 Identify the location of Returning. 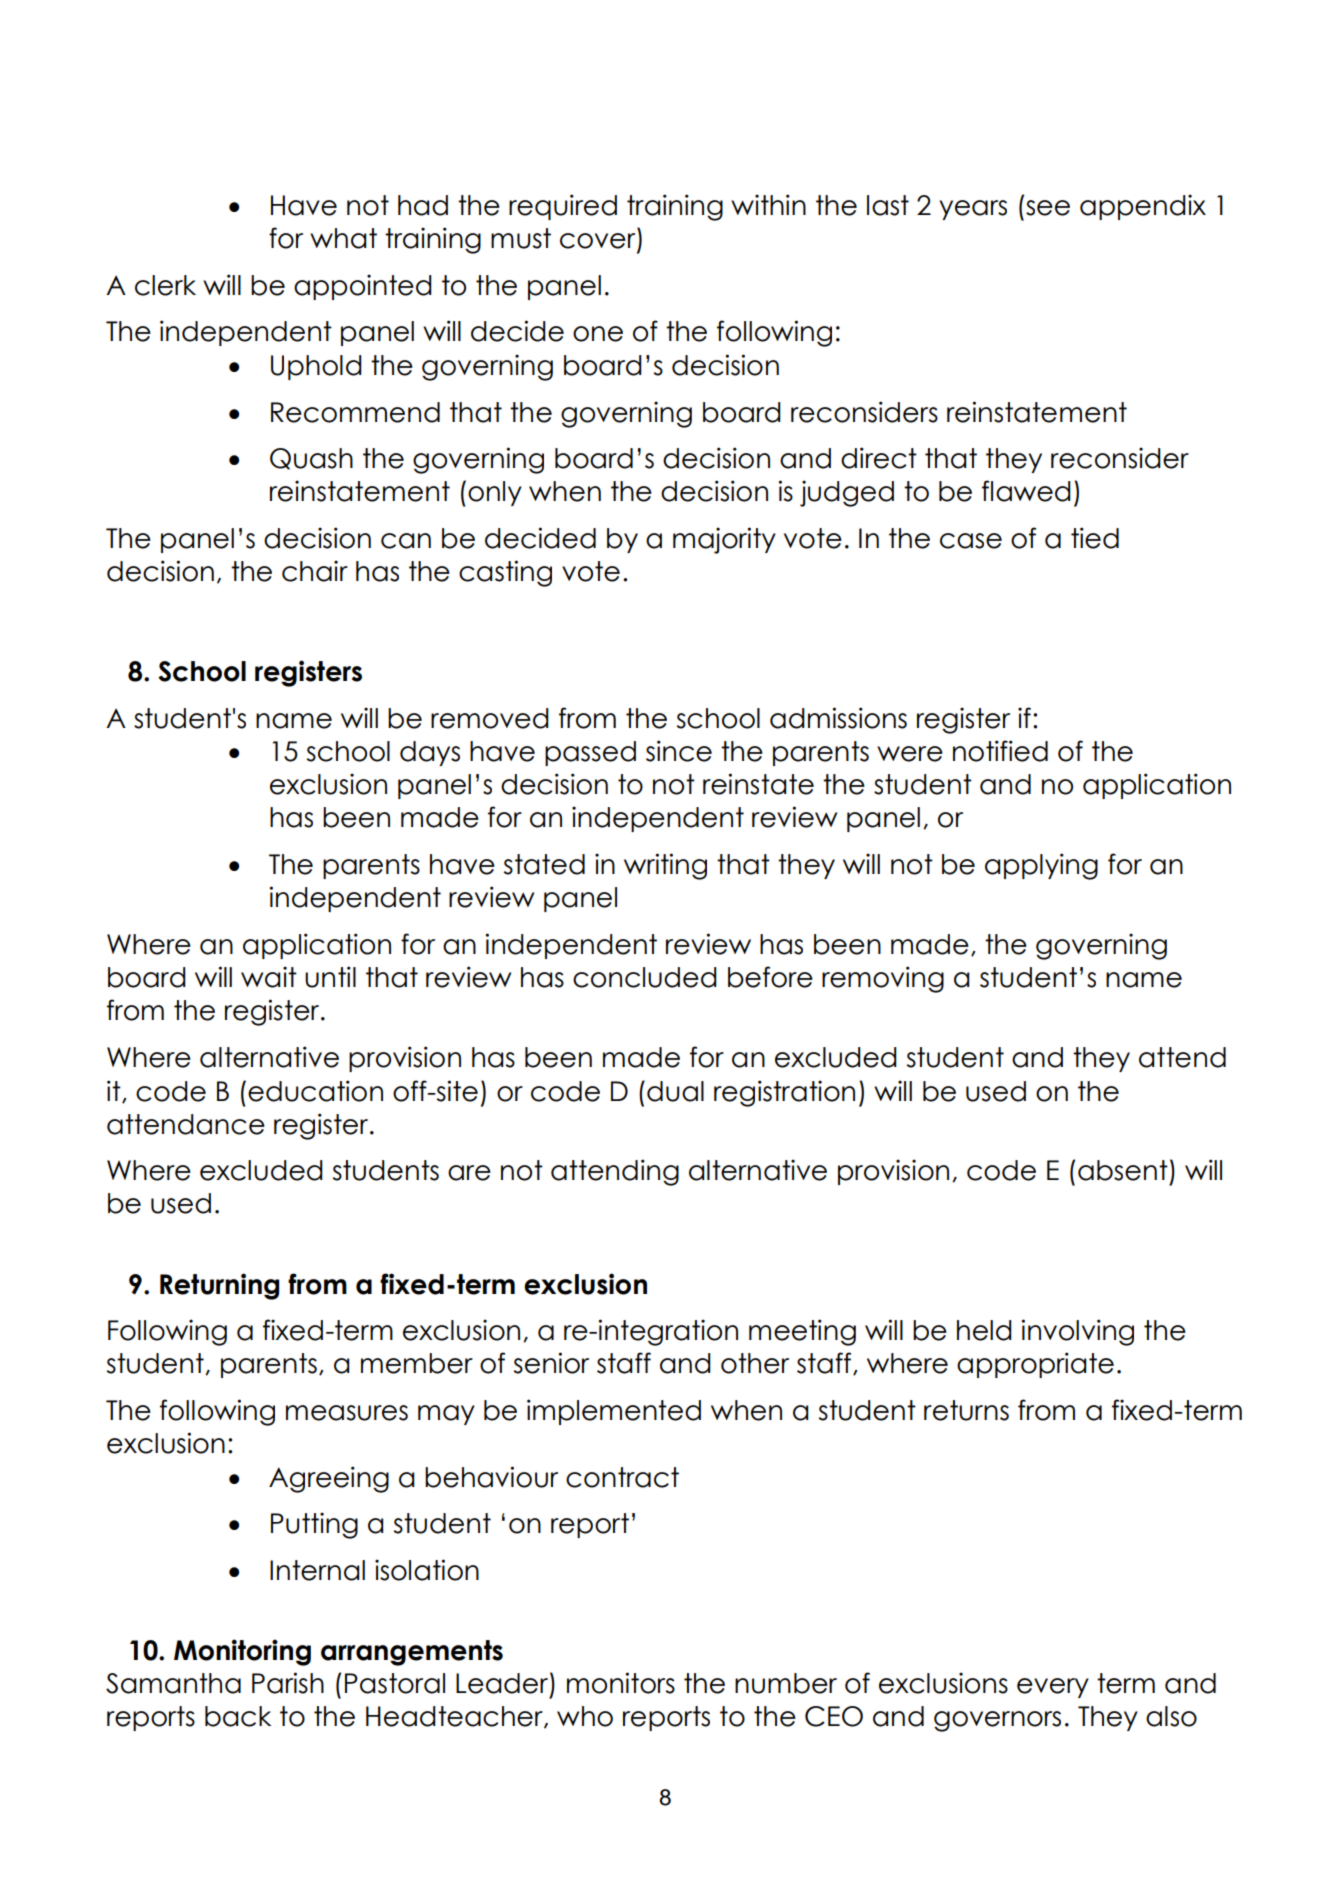
(219, 1286).
